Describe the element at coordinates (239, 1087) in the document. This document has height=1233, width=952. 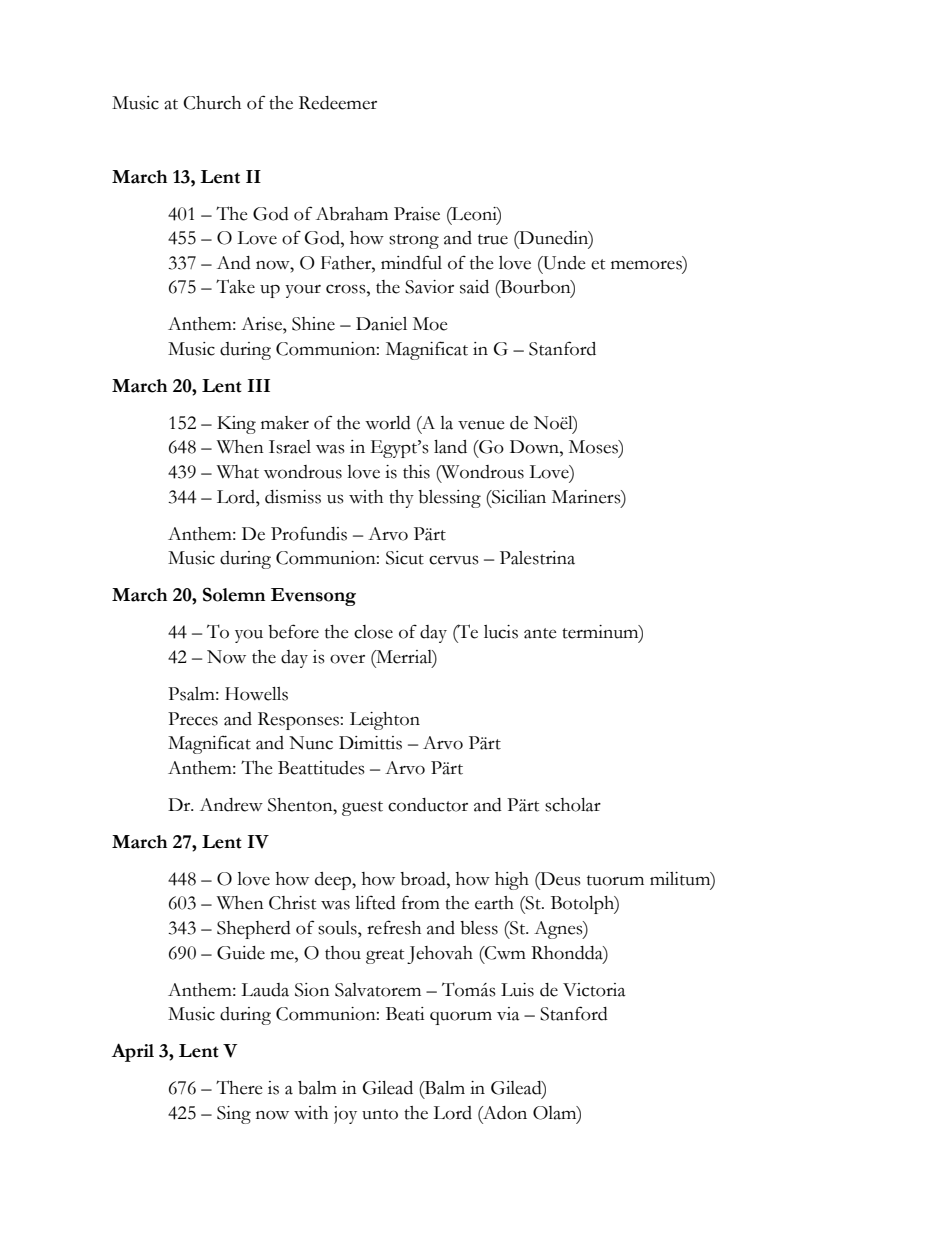
I see `There` at that location.
